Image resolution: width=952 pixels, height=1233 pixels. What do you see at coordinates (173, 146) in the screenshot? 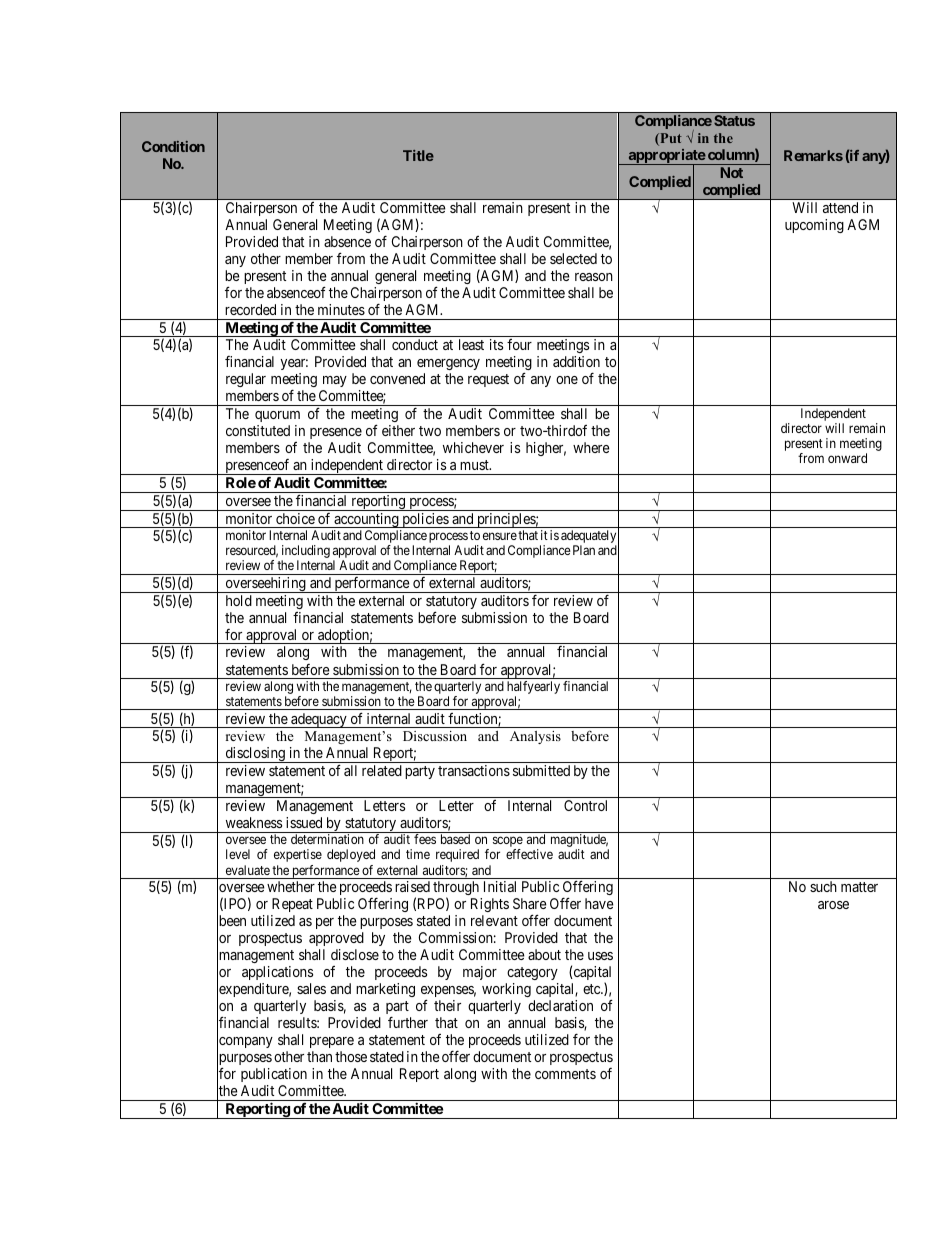
I see `Condition` at bounding box center [173, 146].
